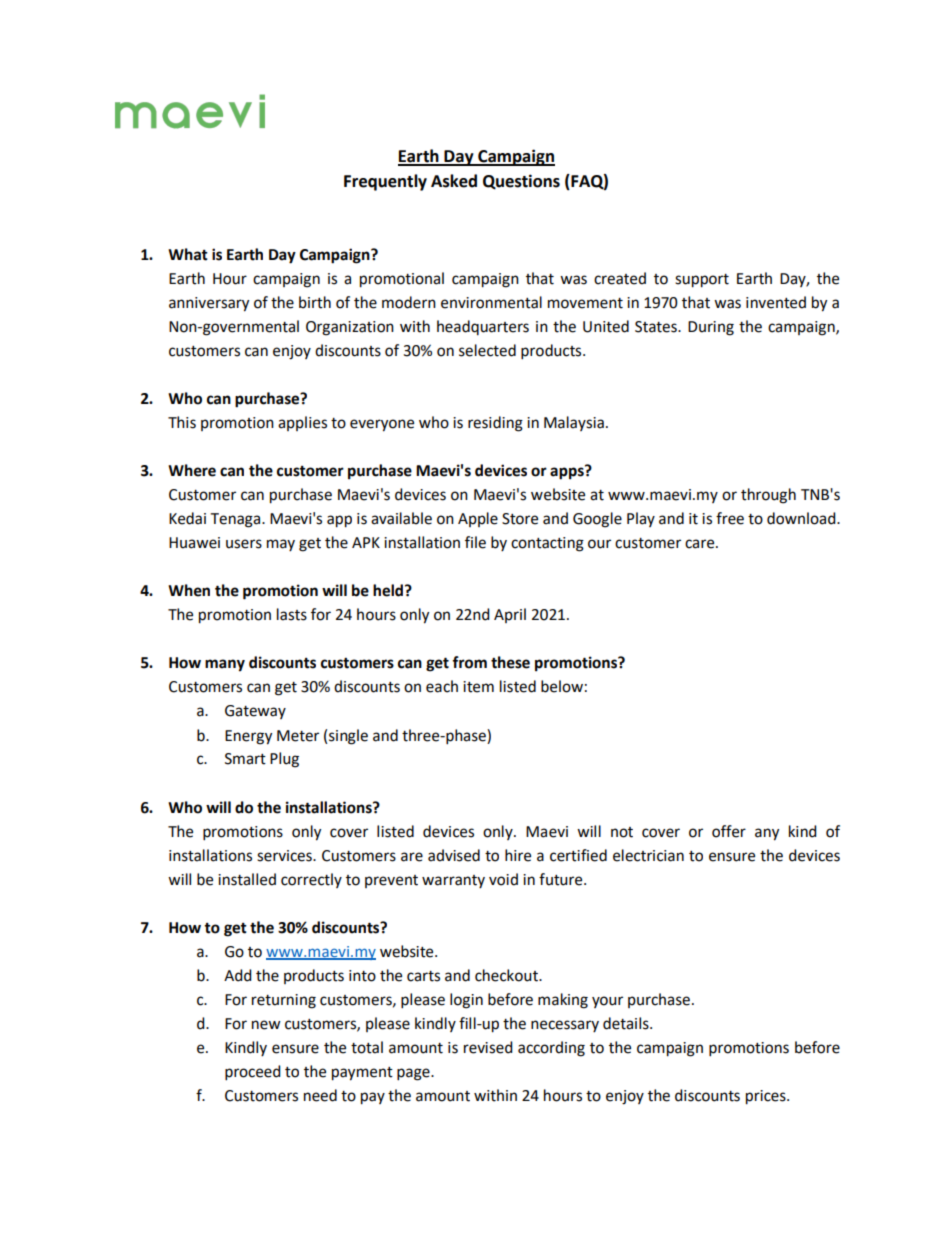 Image resolution: width=952 pixels, height=1233 pixels. What do you see at coordinates (730, 518) in the screenshot?
I see `free` at bounding box center [730, 518].
